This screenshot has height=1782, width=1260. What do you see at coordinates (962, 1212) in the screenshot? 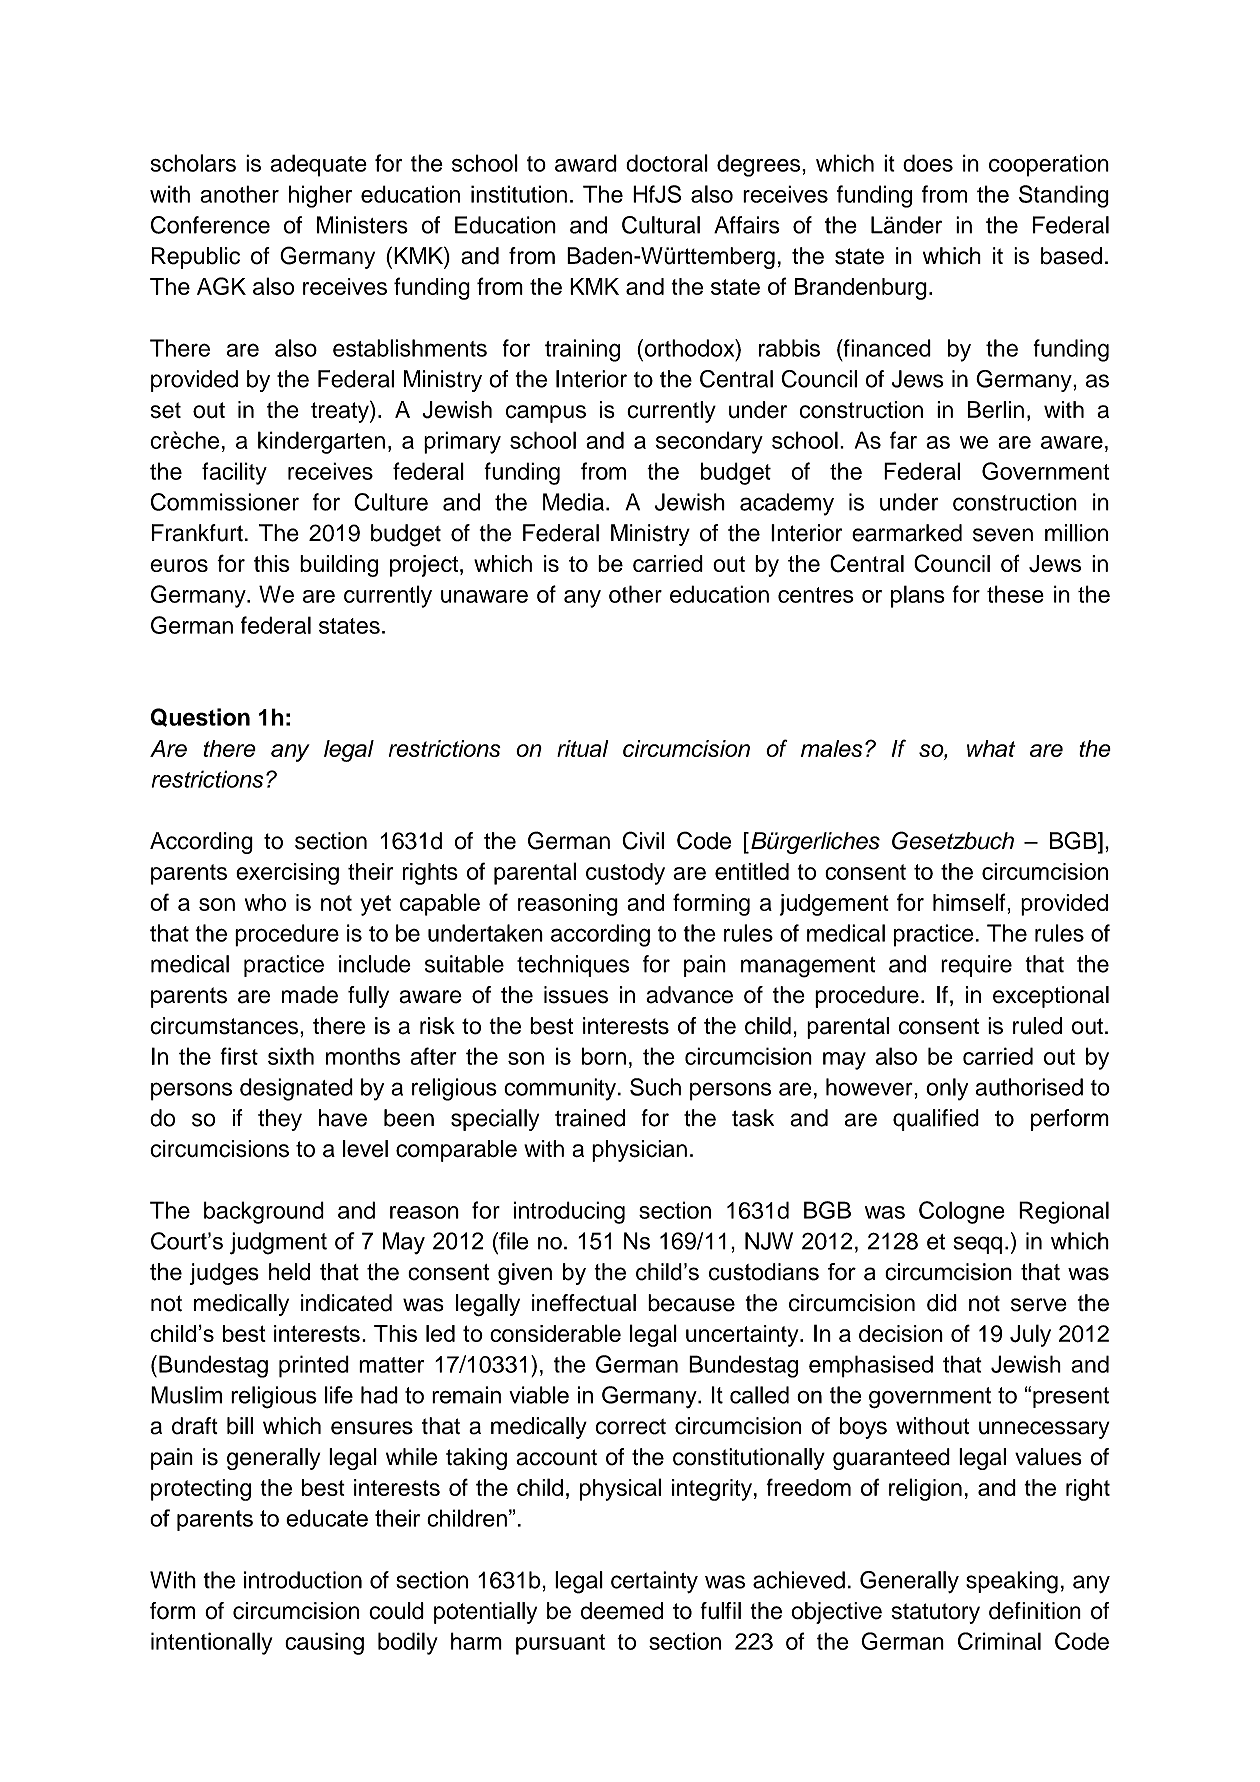
I see `Cologne` at bounding box center [962, 1212].
